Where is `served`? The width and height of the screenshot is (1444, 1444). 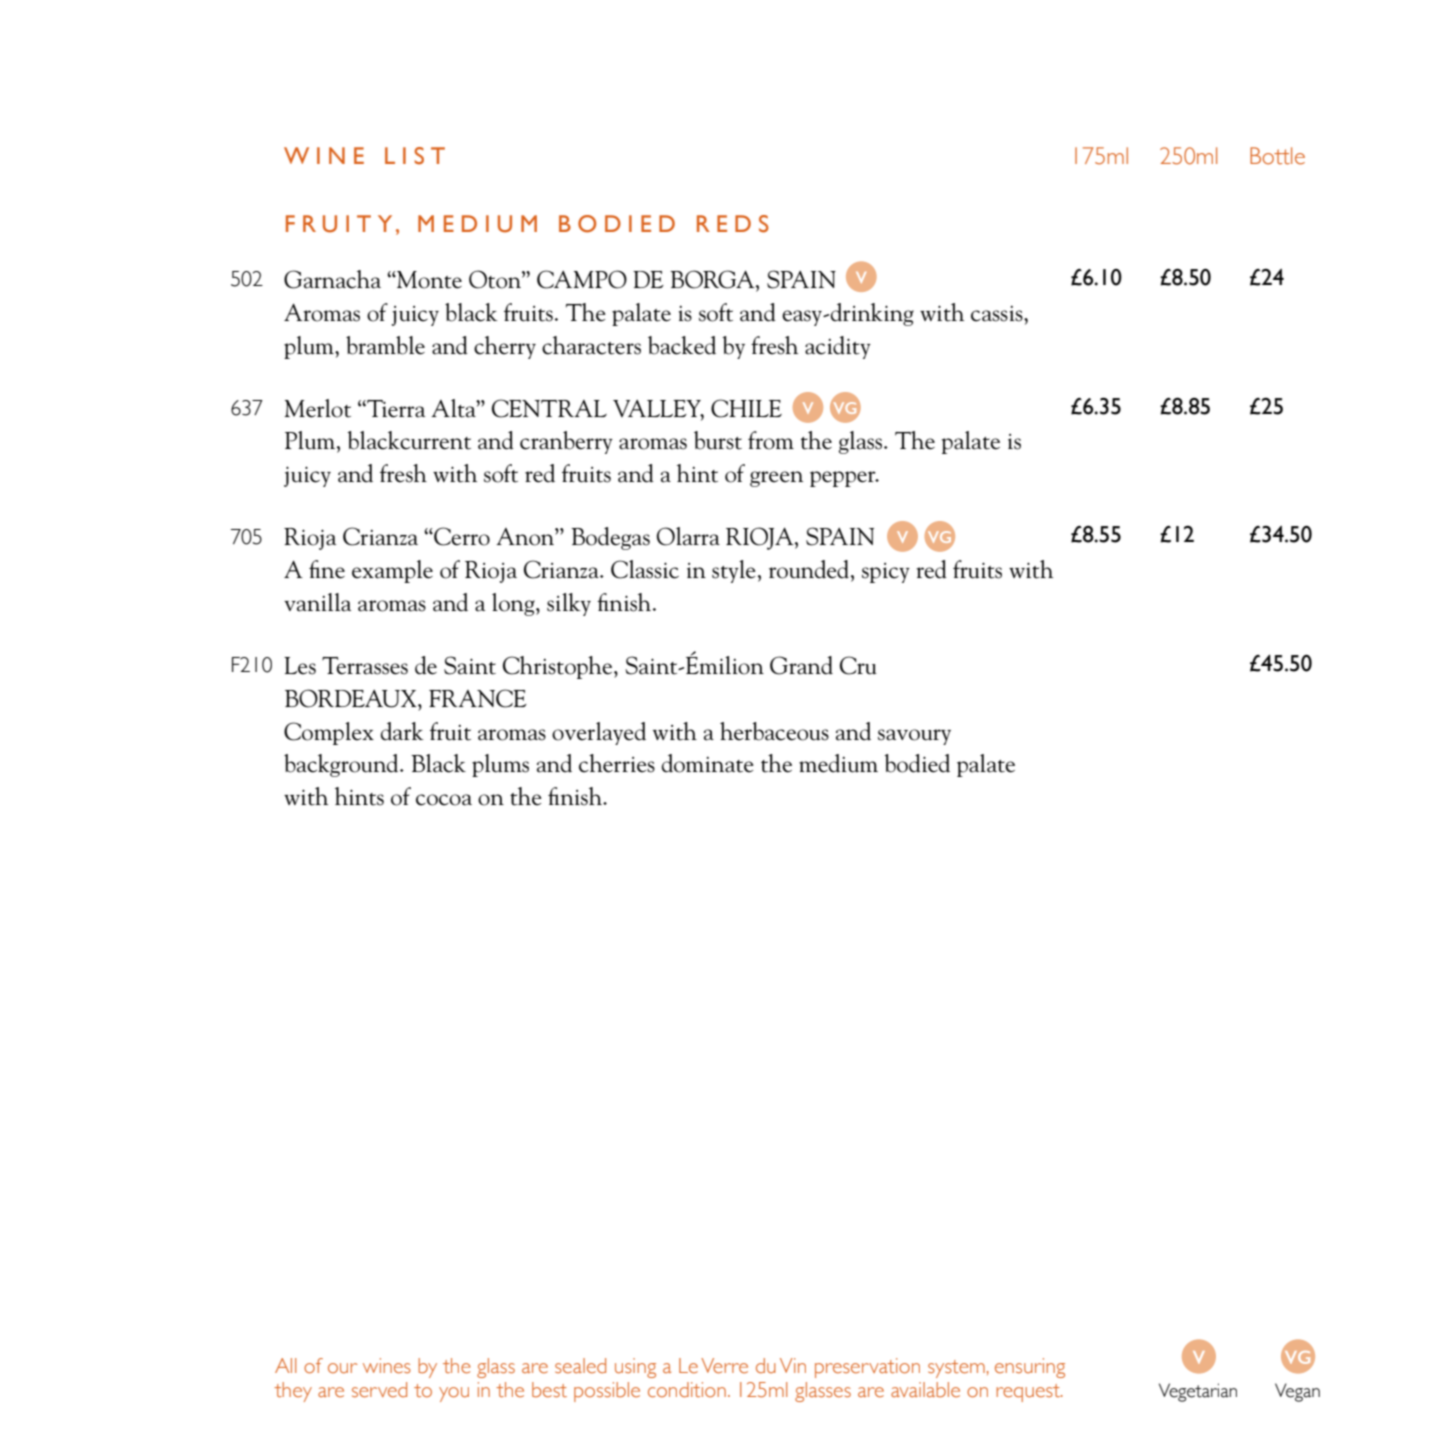
served is located at coordinates (379, 1390).
